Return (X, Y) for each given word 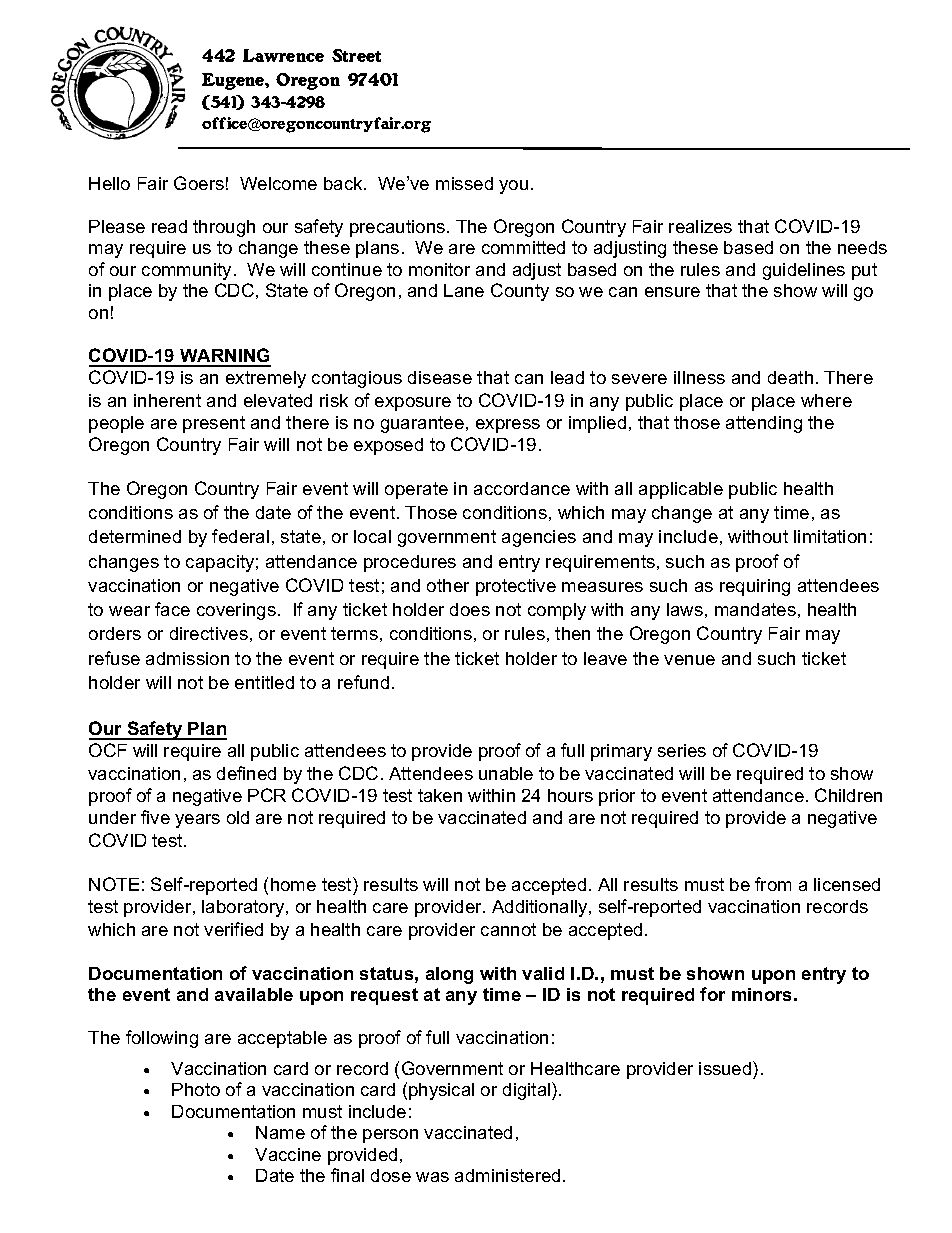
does (470, 609)
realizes (700, 226)
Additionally (541, 908)
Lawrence (283, 55)
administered (507, 1175)
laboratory (244, 908)
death (790, 377)
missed (464, 183)
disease (440, 377)
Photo (196, 1089)
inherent (167, 400)
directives (209, 633)
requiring (755, 587)
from (773, 884)
